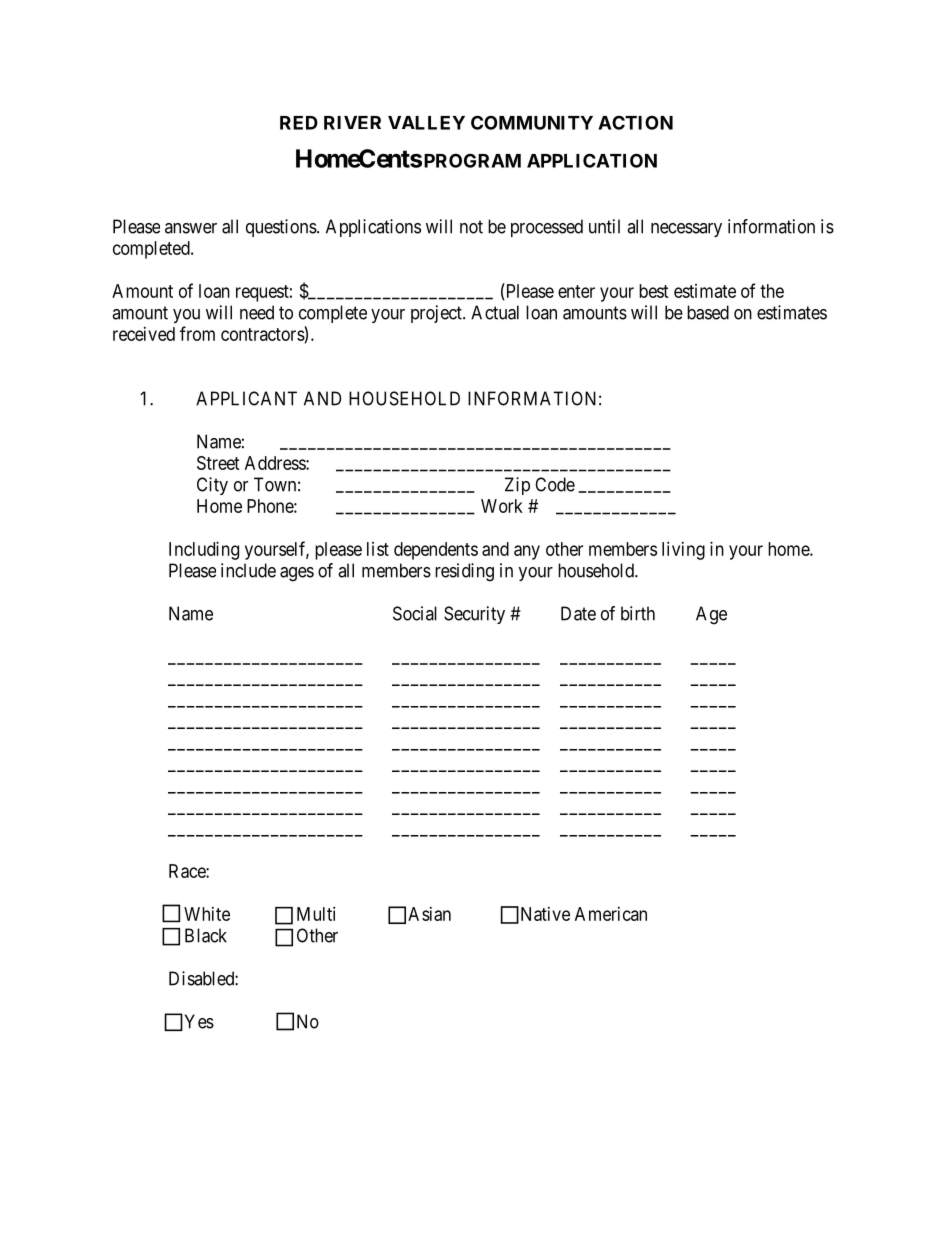 This screenshot has width=952, height=1233. What do you see at coordinates (246, 398) in the screenshot?
I see `APPLICANT` at bounding box center [246, 398].
